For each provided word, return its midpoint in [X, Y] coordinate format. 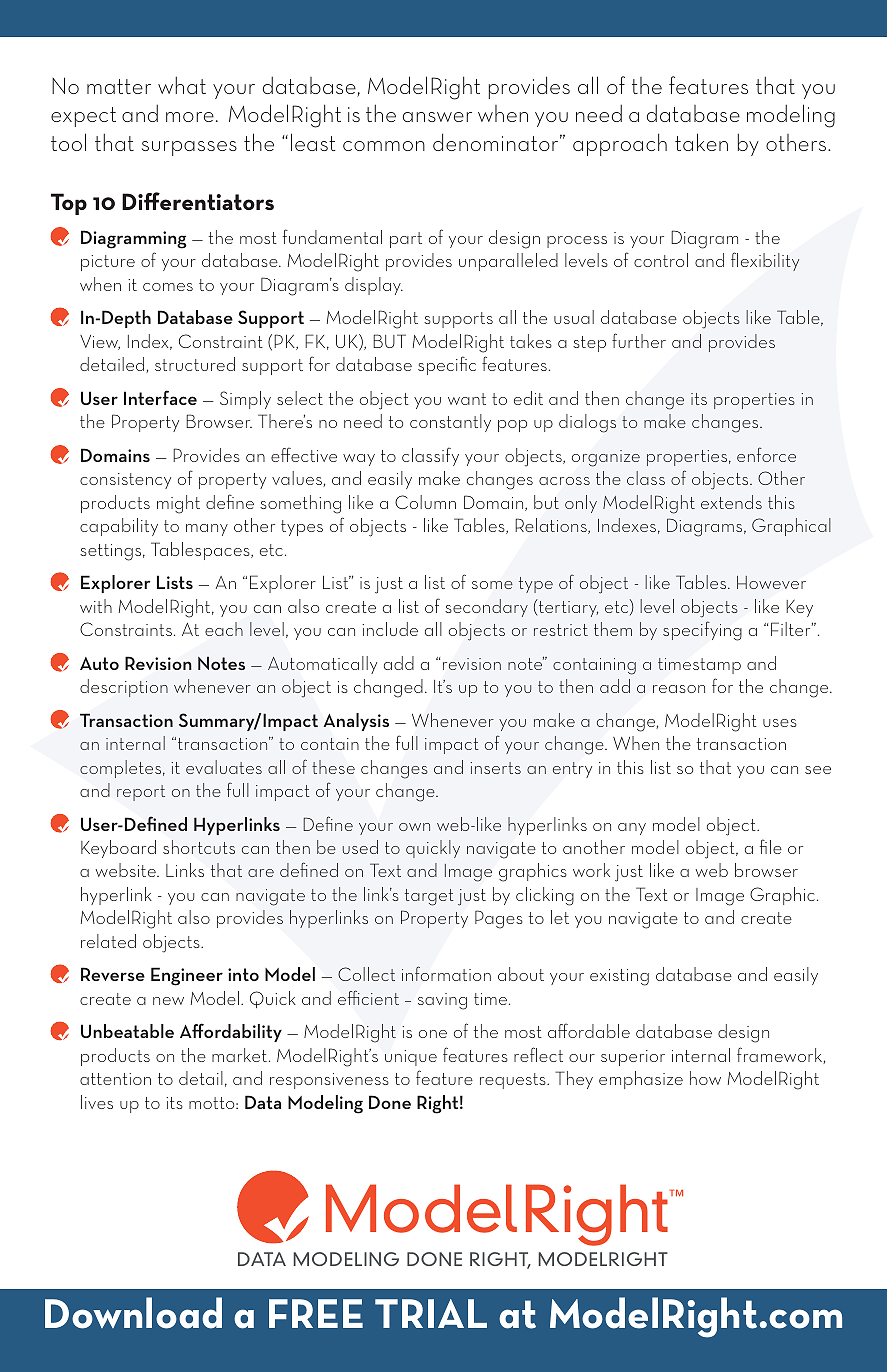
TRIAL [431, 1313]
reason [679, 689]
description [124, 688]
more [190, 117]
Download [133, 1313]
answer [437, 117]
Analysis [356, 722]
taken [701, 142]
